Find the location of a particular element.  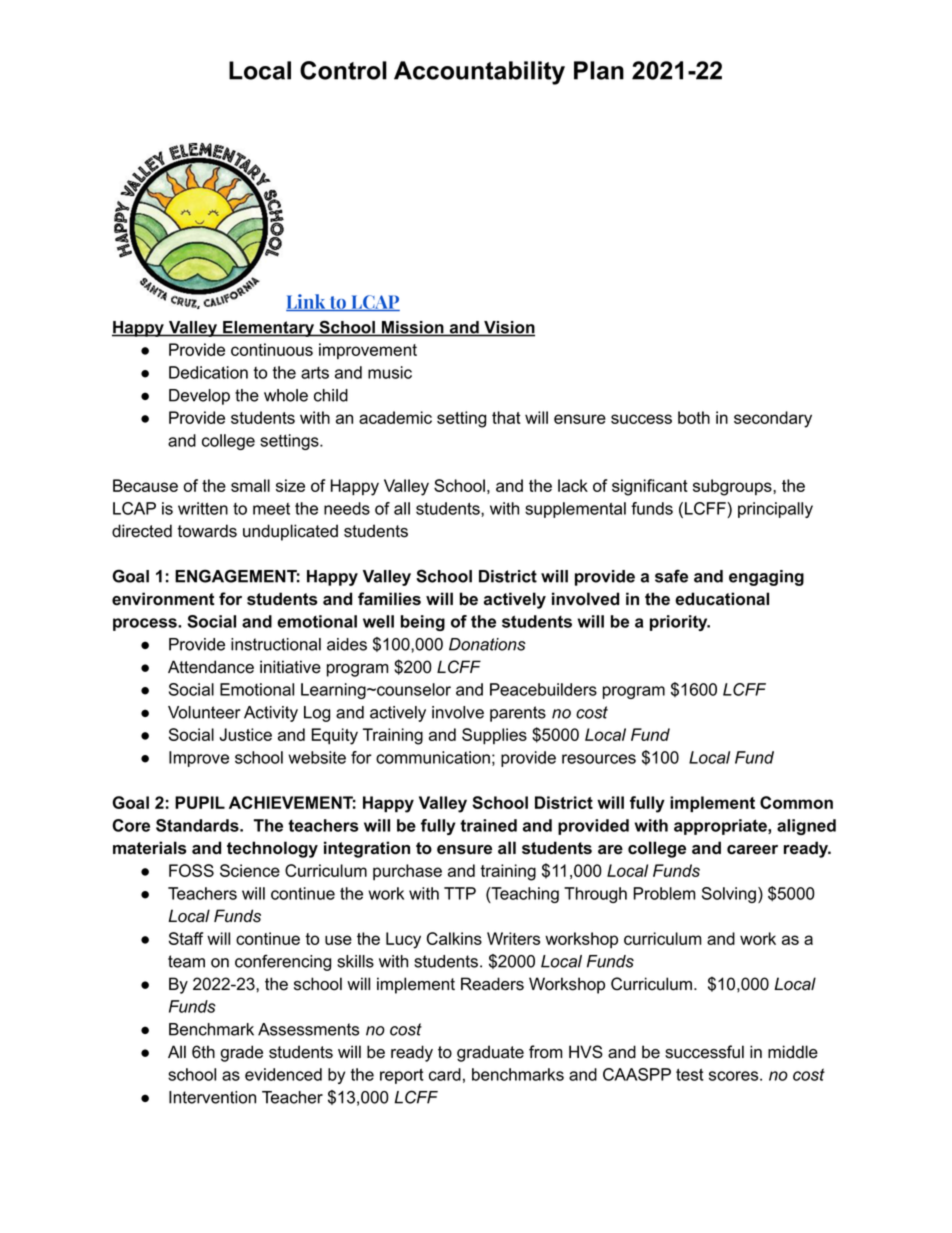

PUPIL is located at coordinates (200, 802).
